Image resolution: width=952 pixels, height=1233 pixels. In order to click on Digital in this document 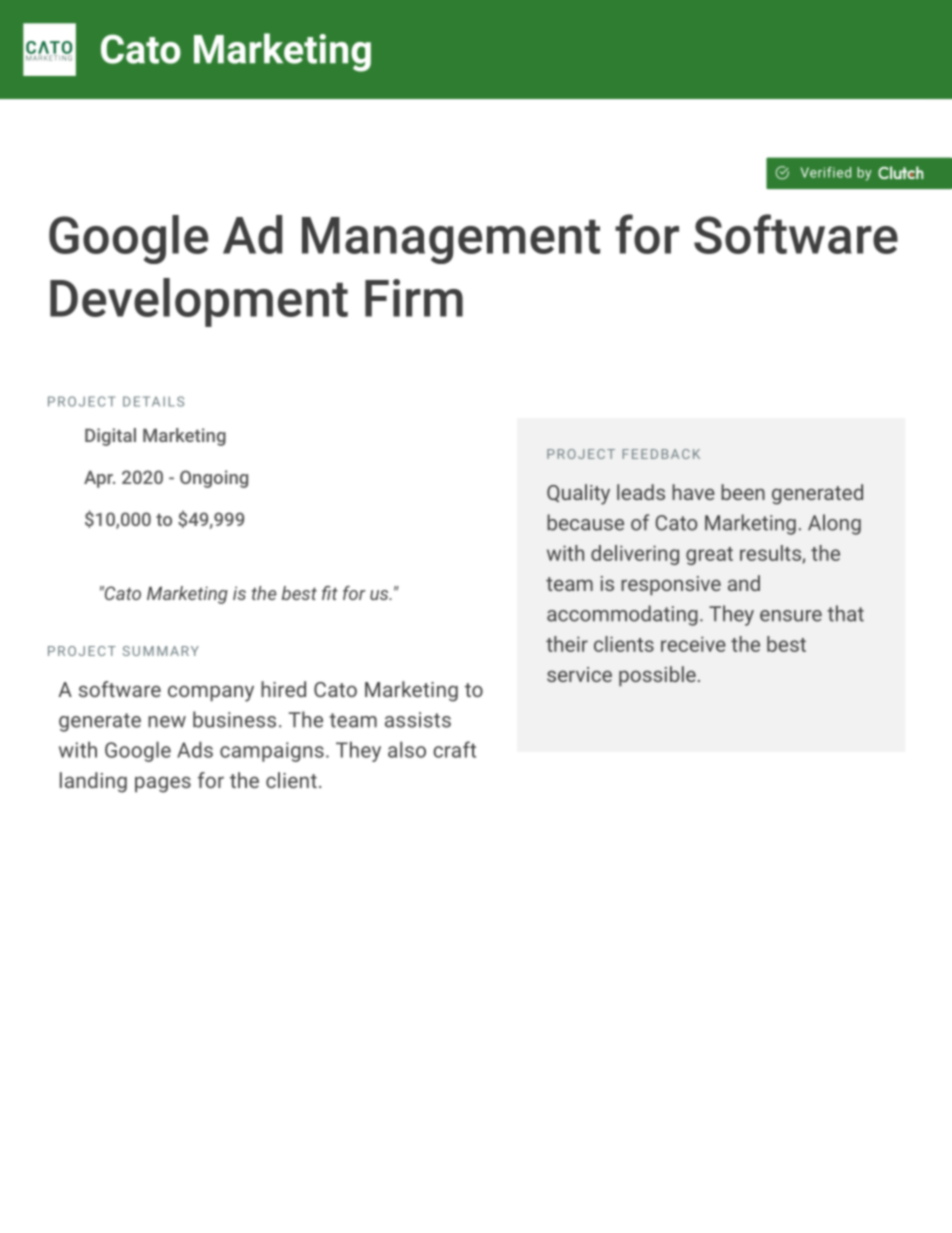, I will do `click(110, 437)`.
